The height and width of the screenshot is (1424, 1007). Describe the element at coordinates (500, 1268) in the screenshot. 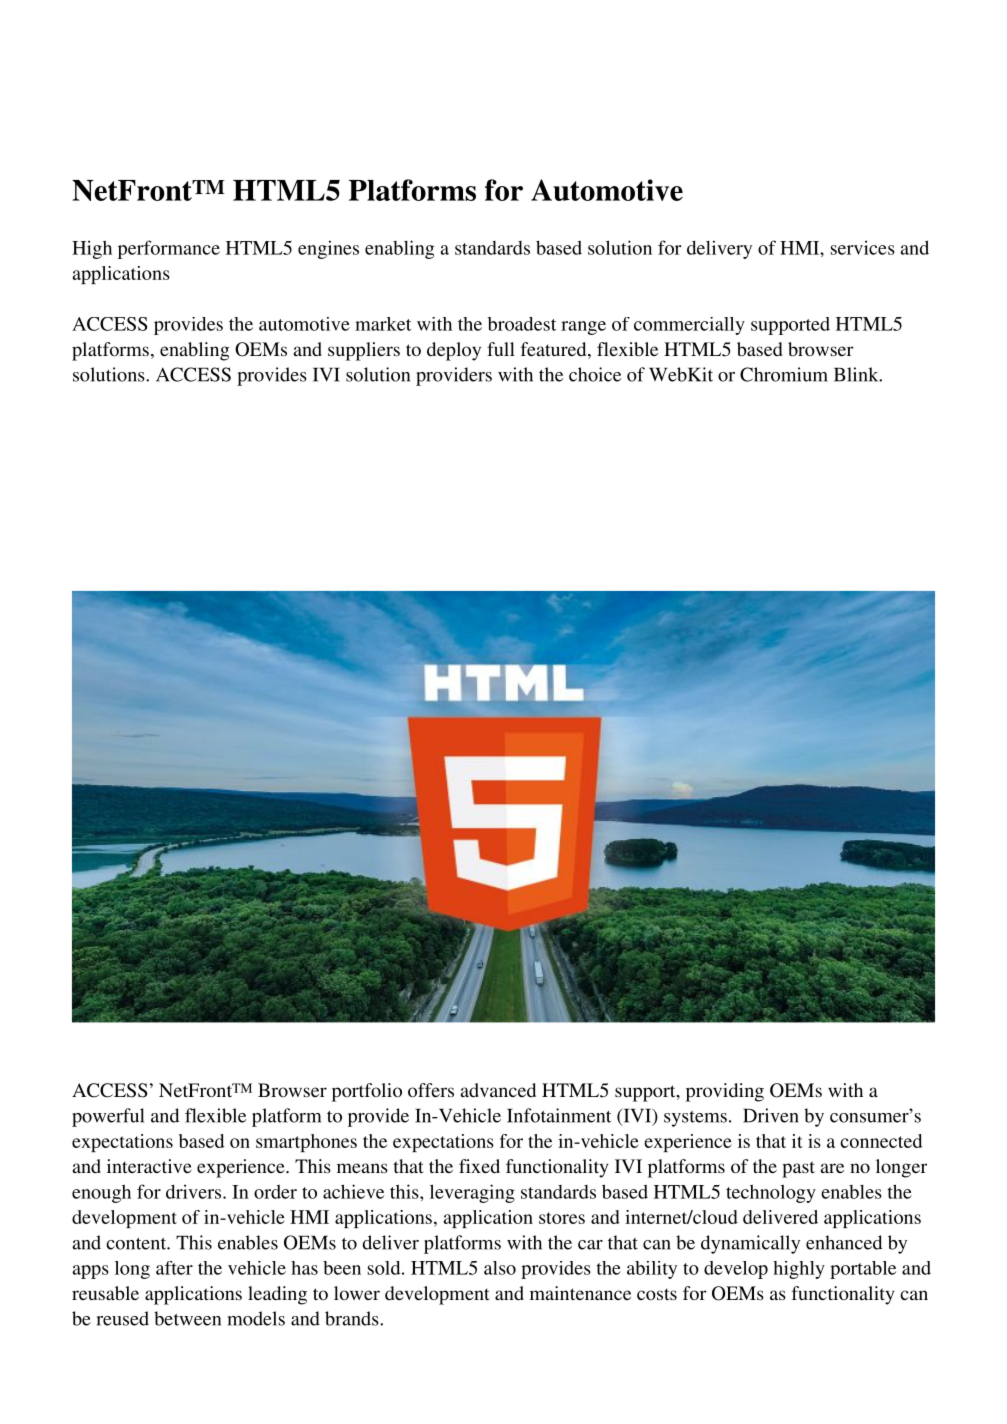

I see `also` at that location.
